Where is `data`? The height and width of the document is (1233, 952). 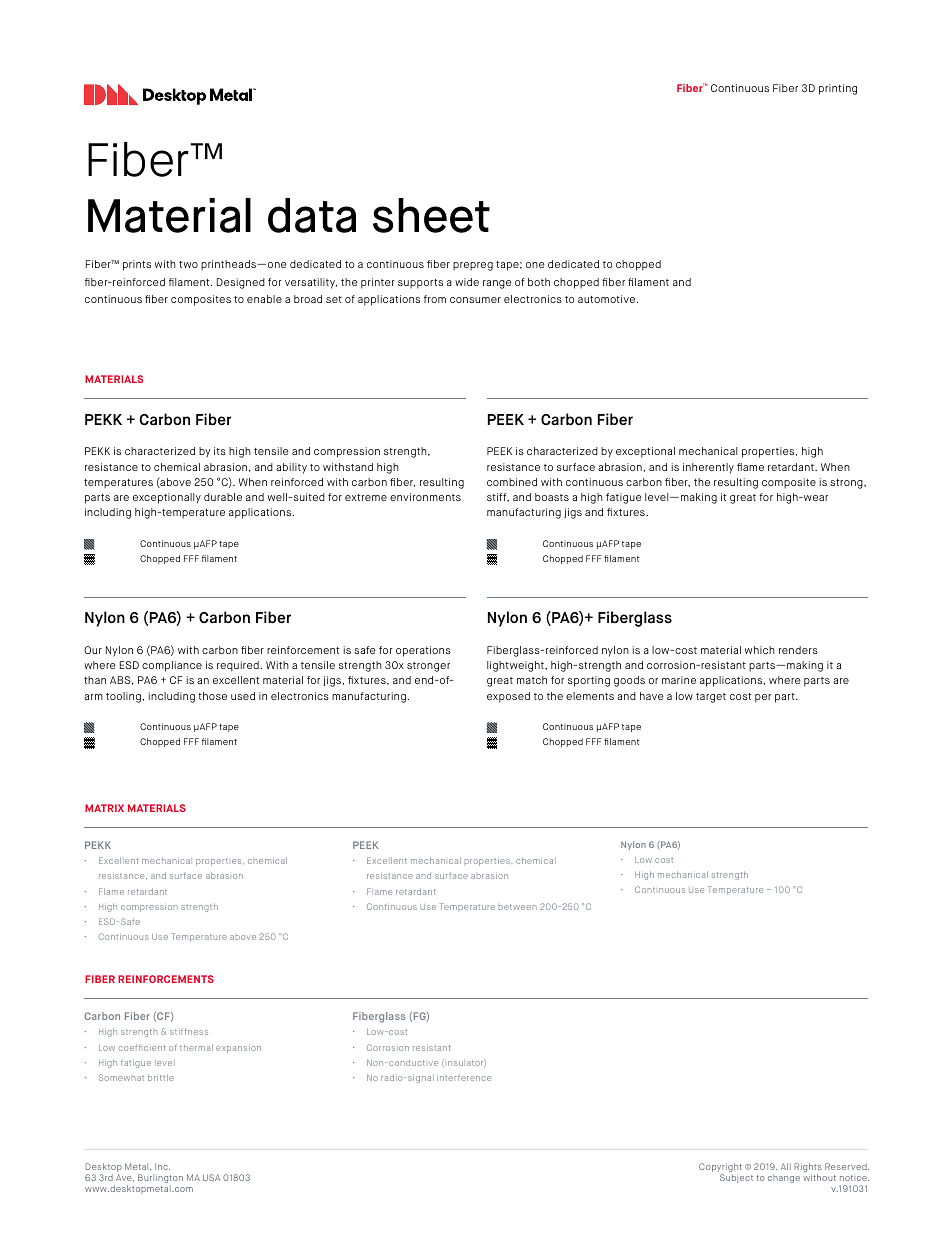 data is located at coordinates (312, 215).
